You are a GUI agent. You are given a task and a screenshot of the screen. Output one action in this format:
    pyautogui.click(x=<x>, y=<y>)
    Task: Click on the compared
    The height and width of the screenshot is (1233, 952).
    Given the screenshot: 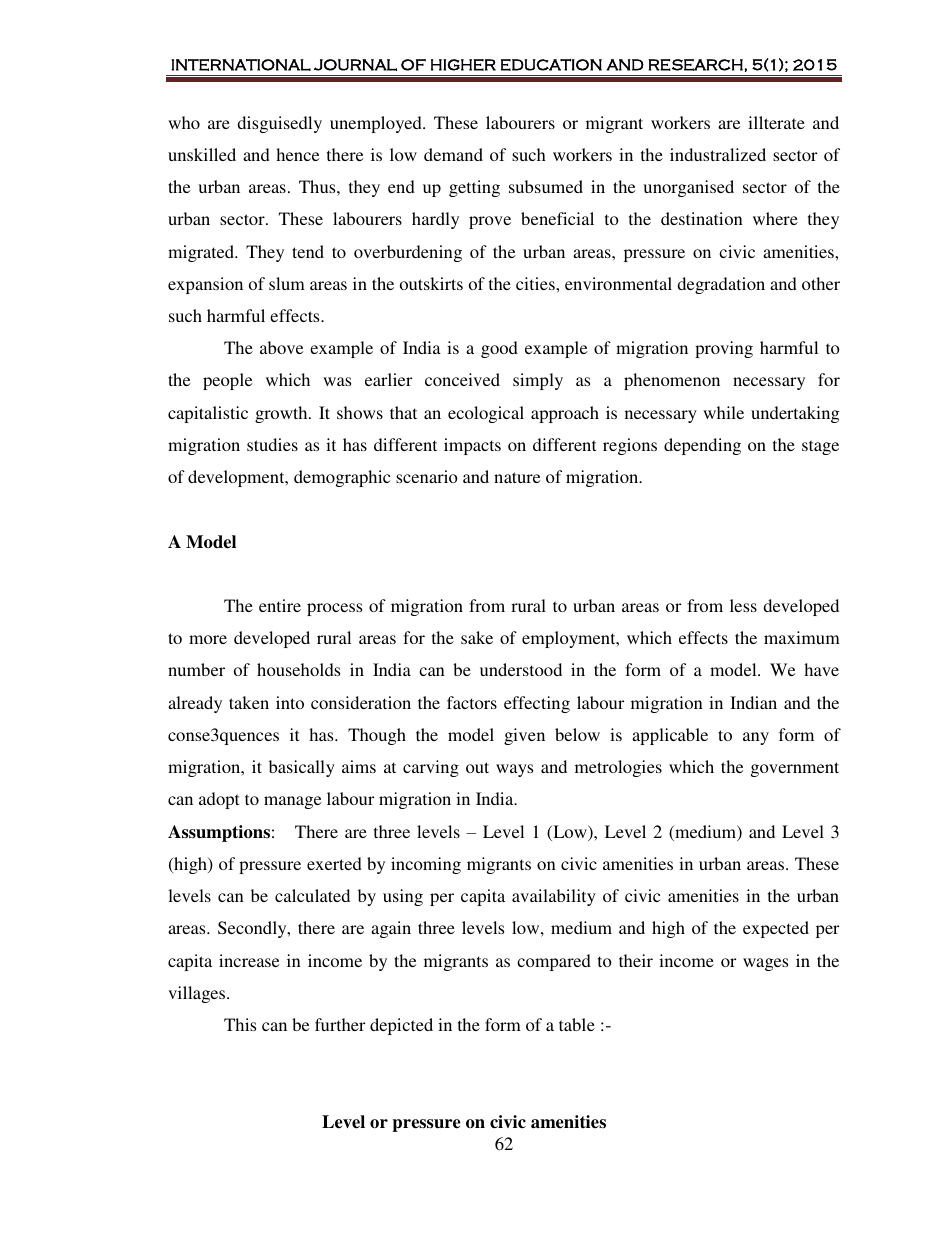 What is the action you would take?
    pyautogui.click(x=554, y=962)
